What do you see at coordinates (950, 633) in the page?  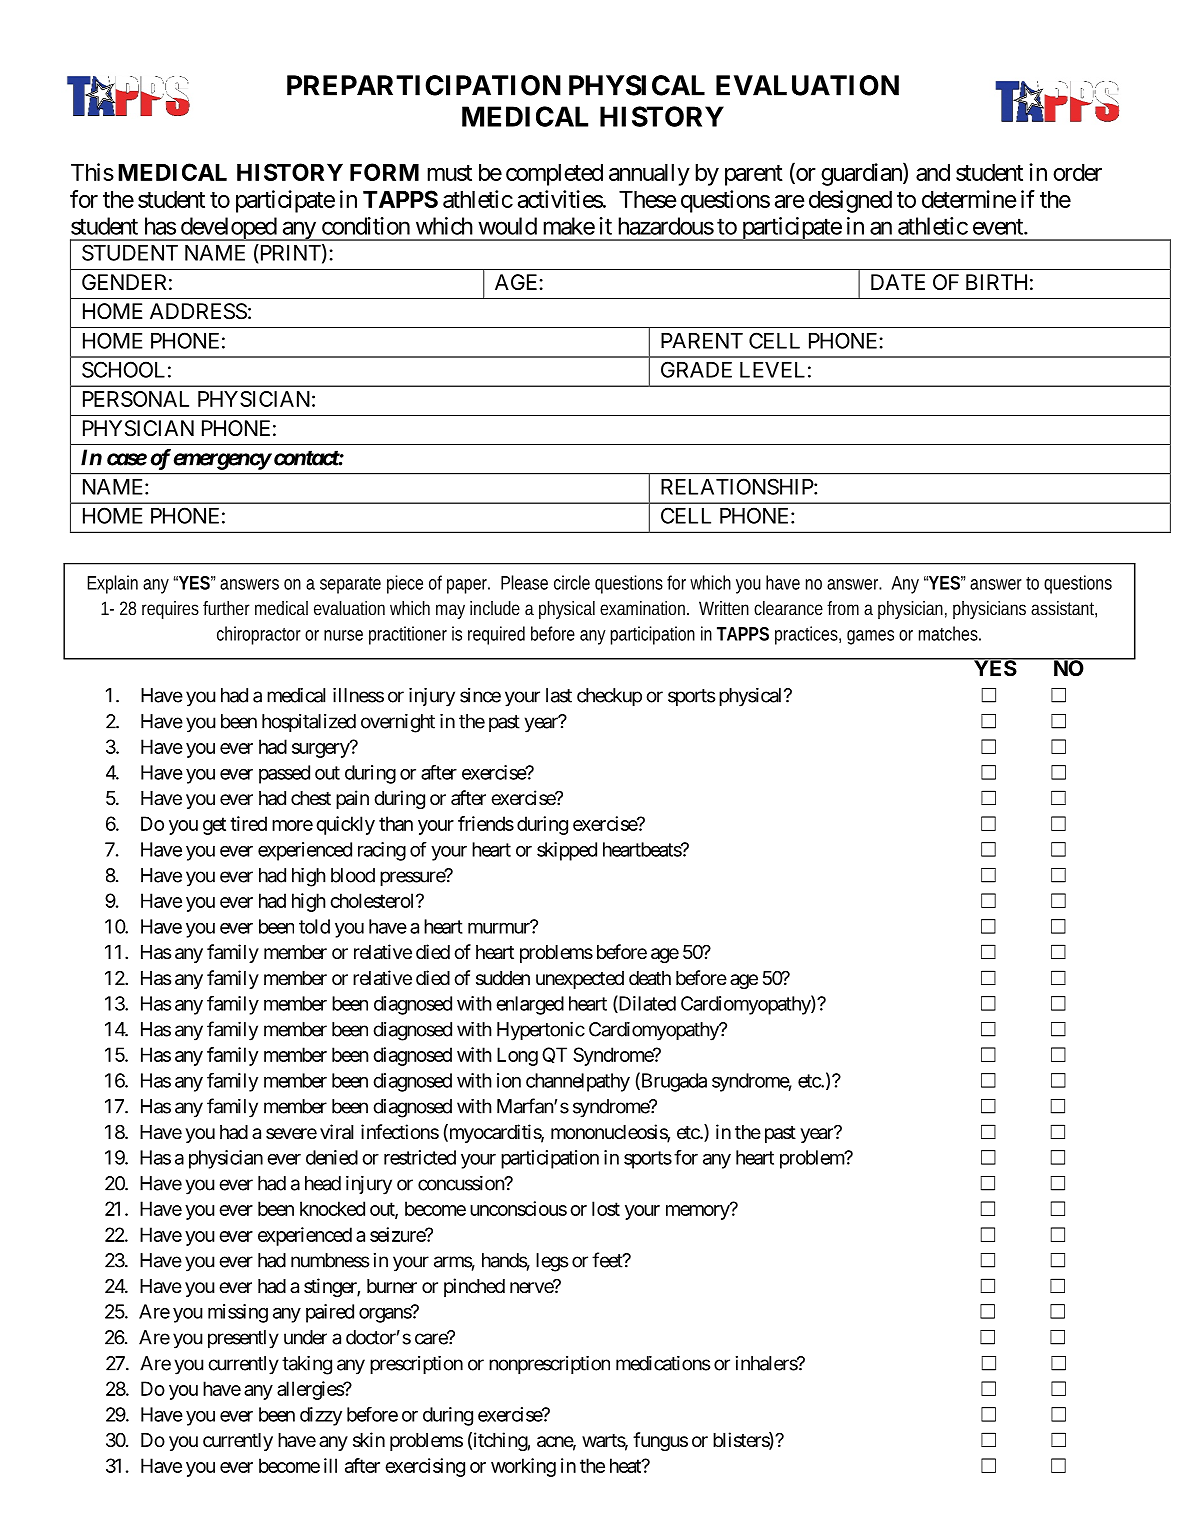 I see `matches` at bounding box center [950, 633].
